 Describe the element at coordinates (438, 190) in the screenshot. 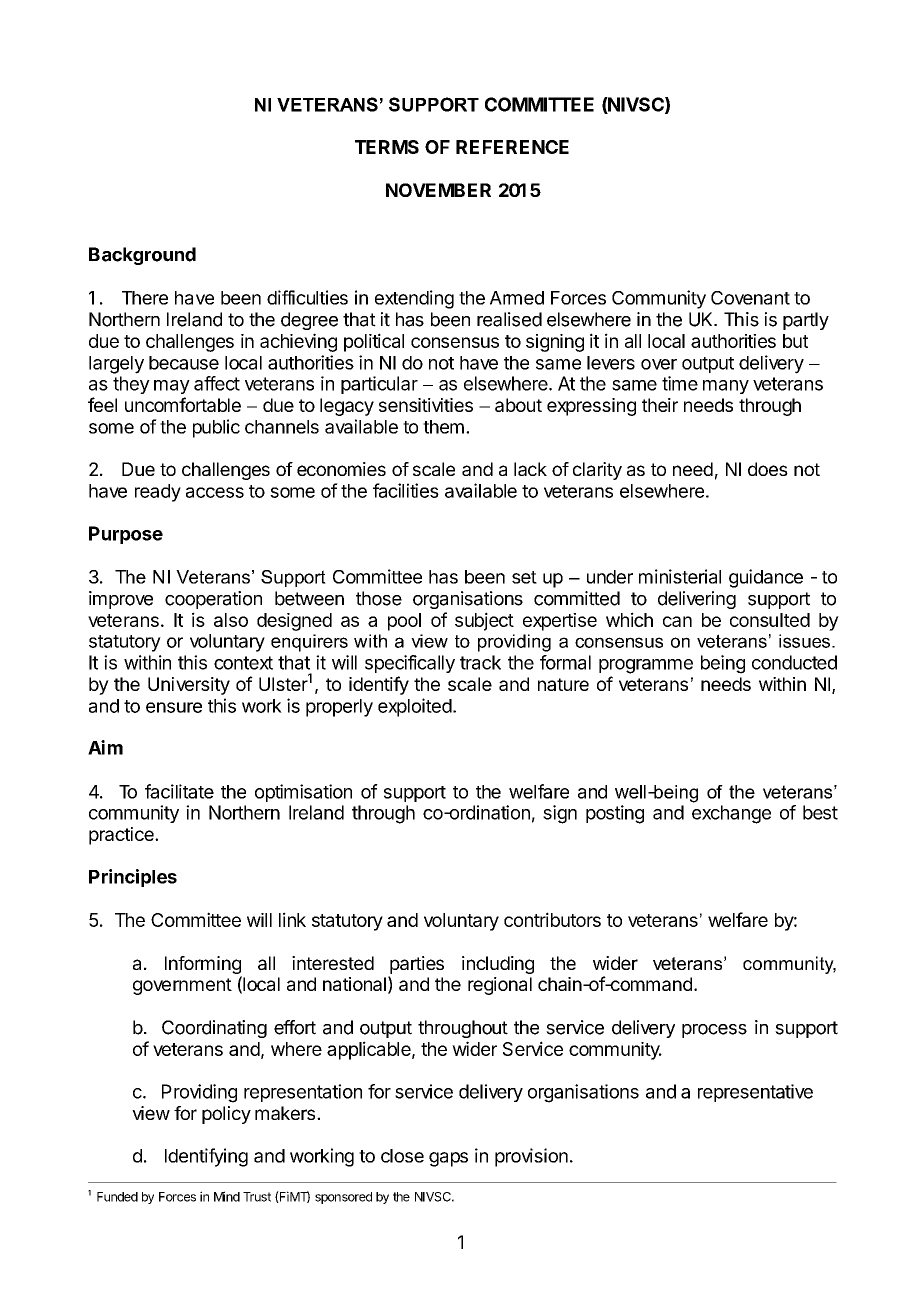

I see `NOVEMBER` at that location.
